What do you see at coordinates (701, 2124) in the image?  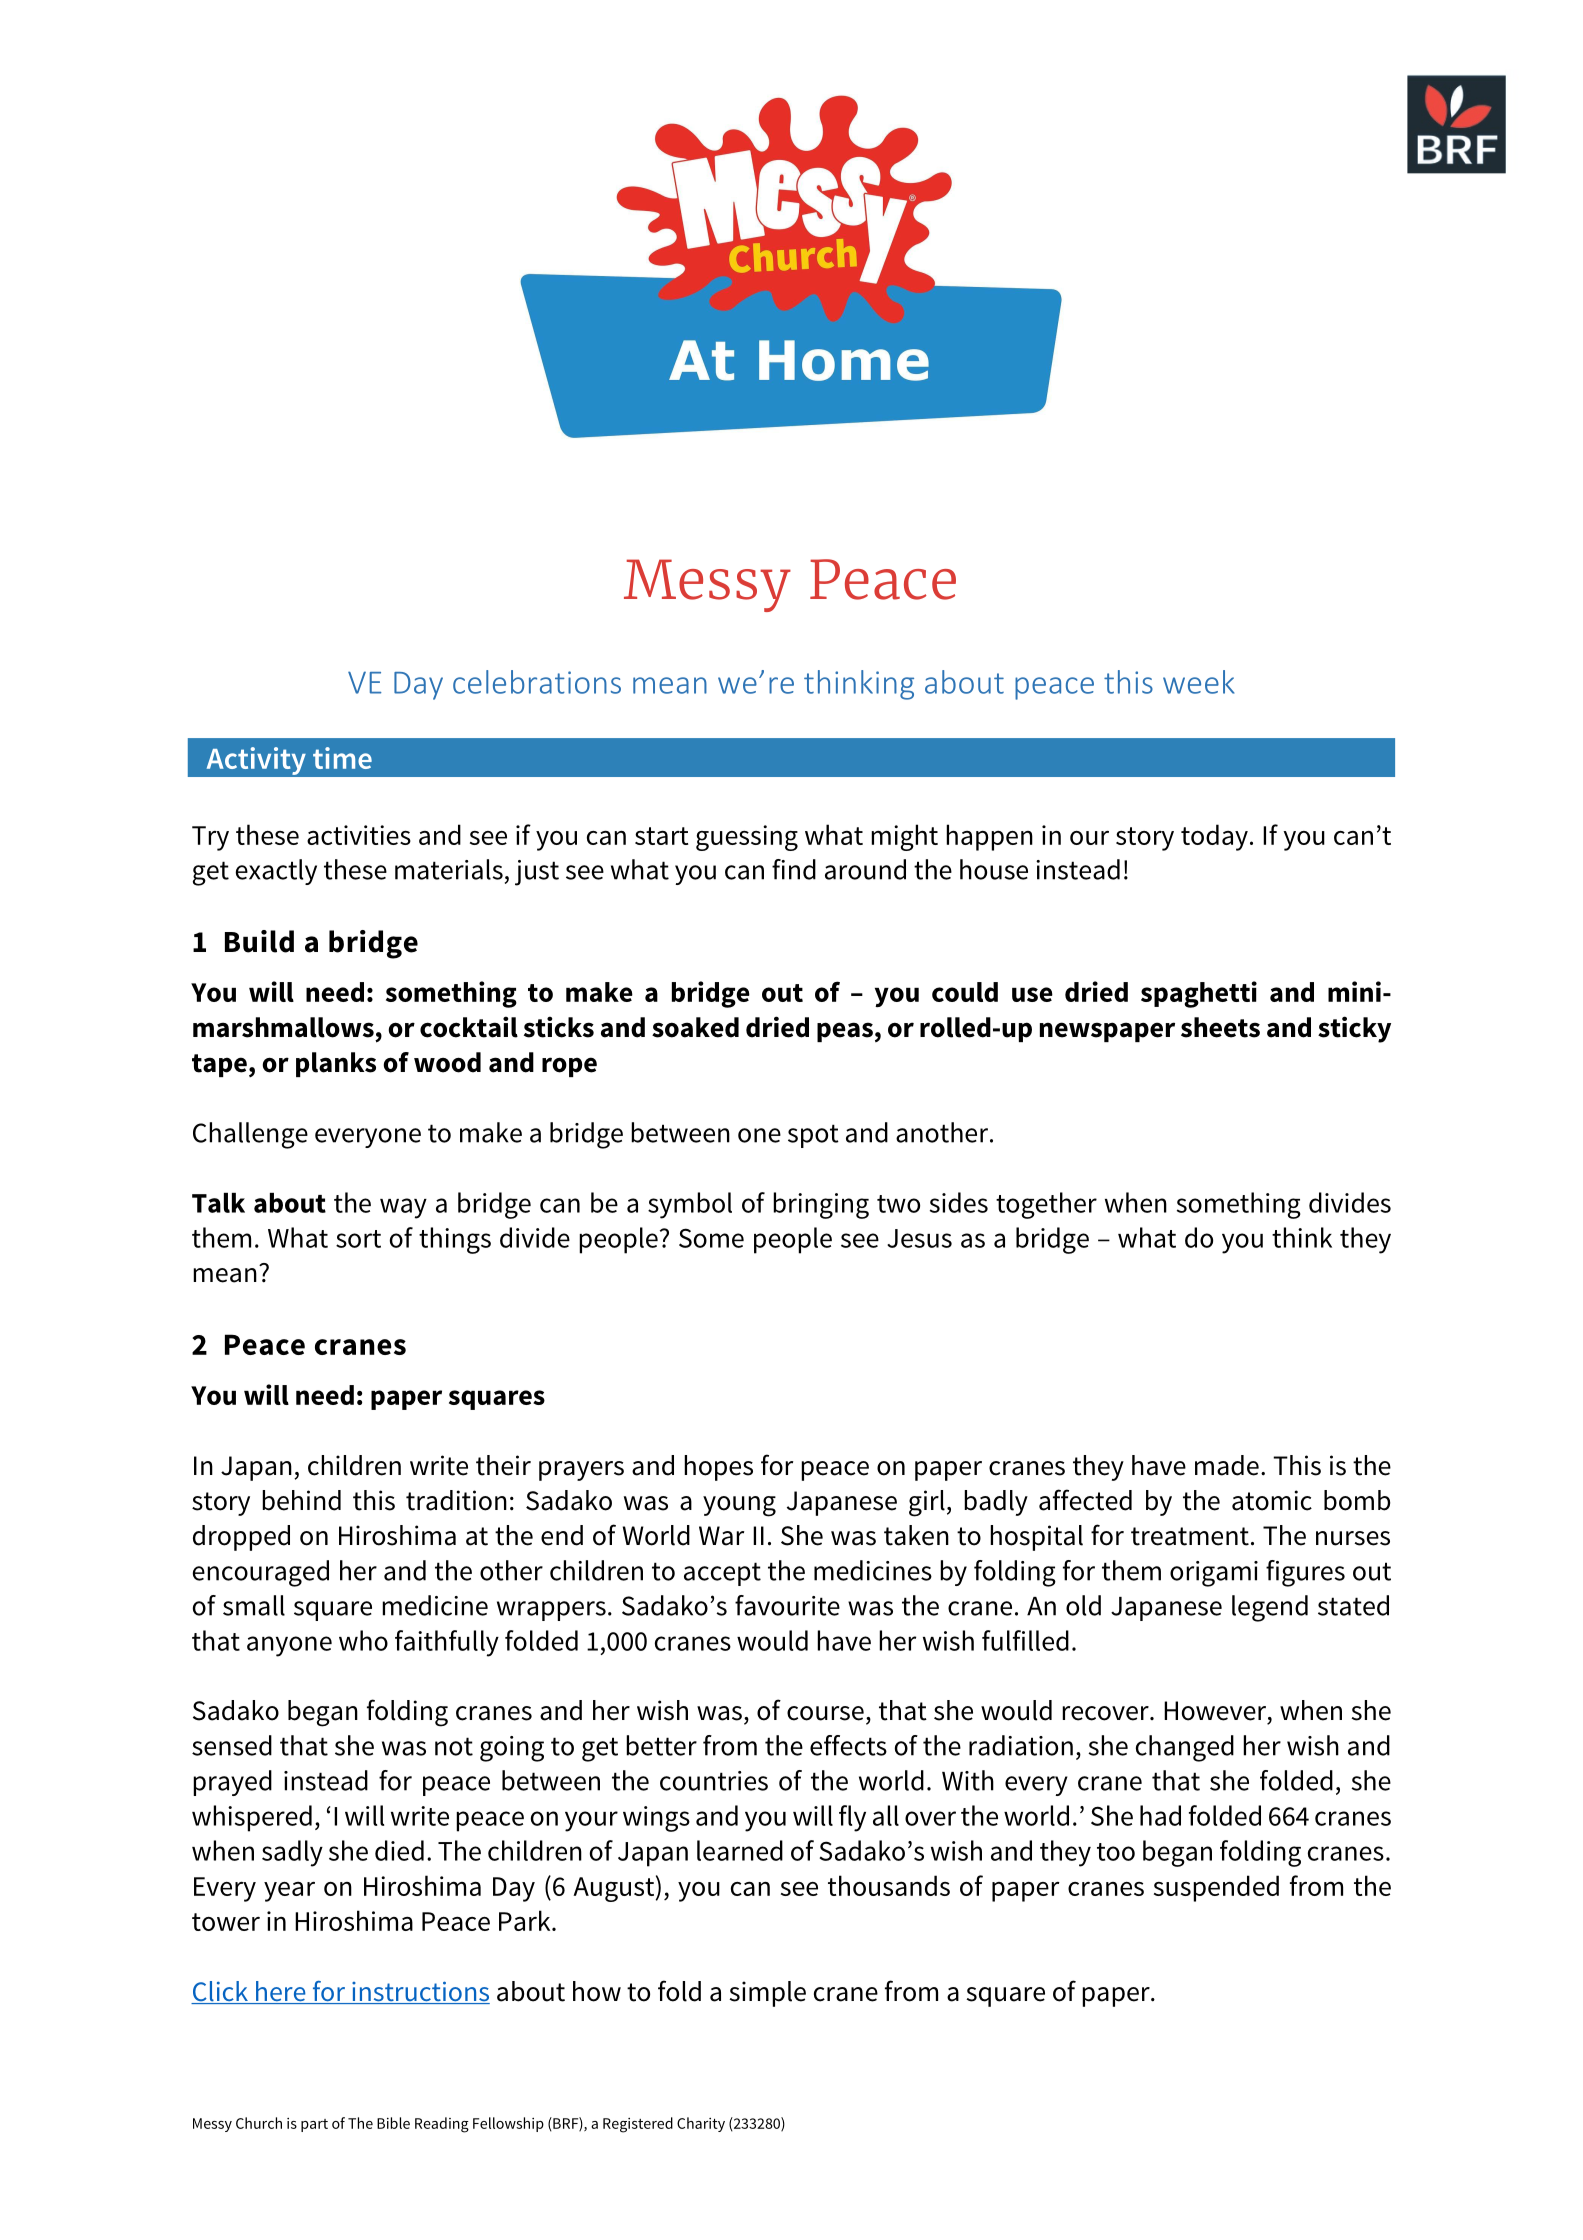 I see `Charity` at bounding box center [701, 2124].
